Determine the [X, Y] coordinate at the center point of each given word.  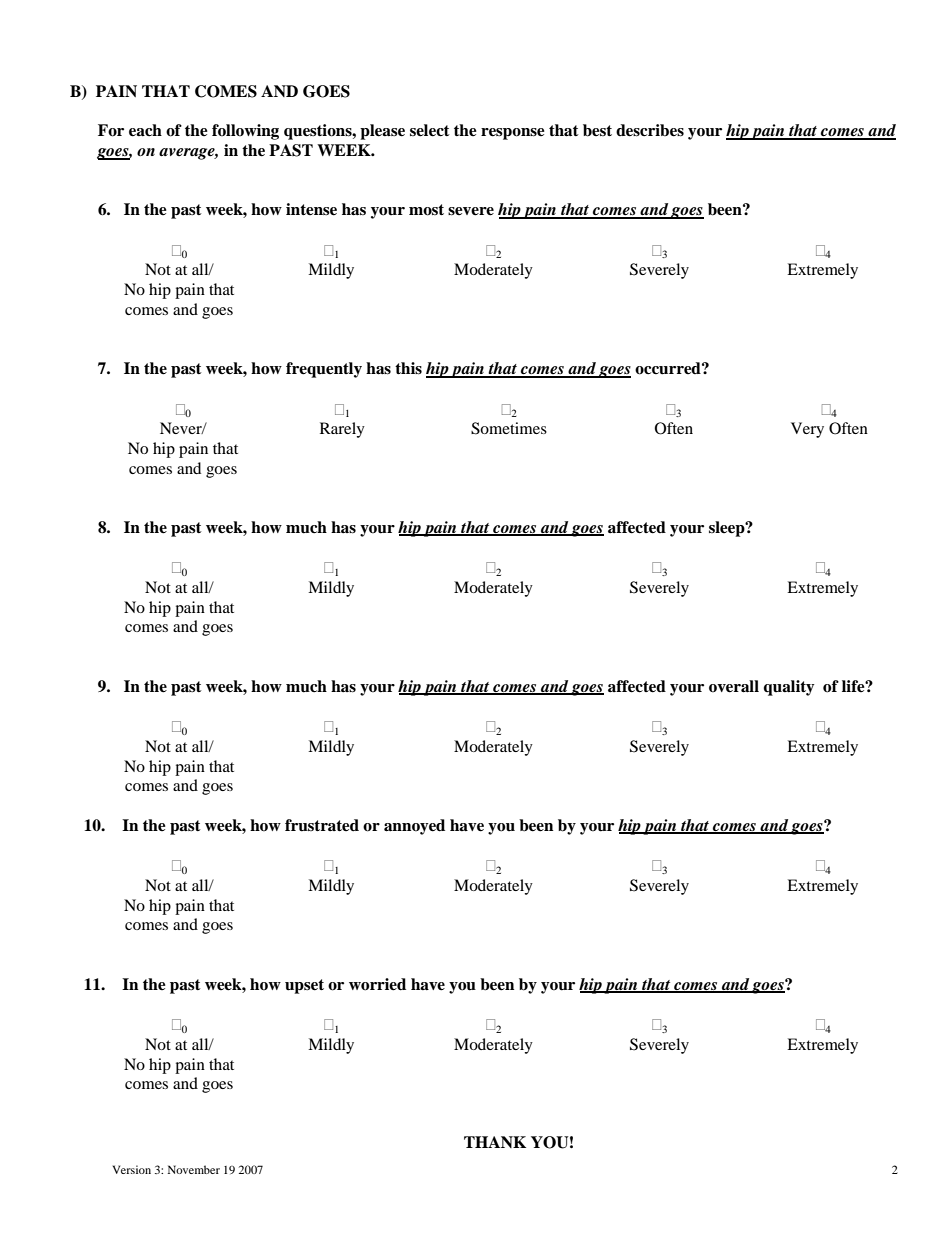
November [194, 1169]
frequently [324, 370]
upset [304, 986]
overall [734, 686]
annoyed [414, 827]
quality [789, 688]
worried [377, 984]
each [145, 130]
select [430, 130]
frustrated [322, 825]
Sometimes [509, 428]
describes [650, 130]
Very [807, 430]
